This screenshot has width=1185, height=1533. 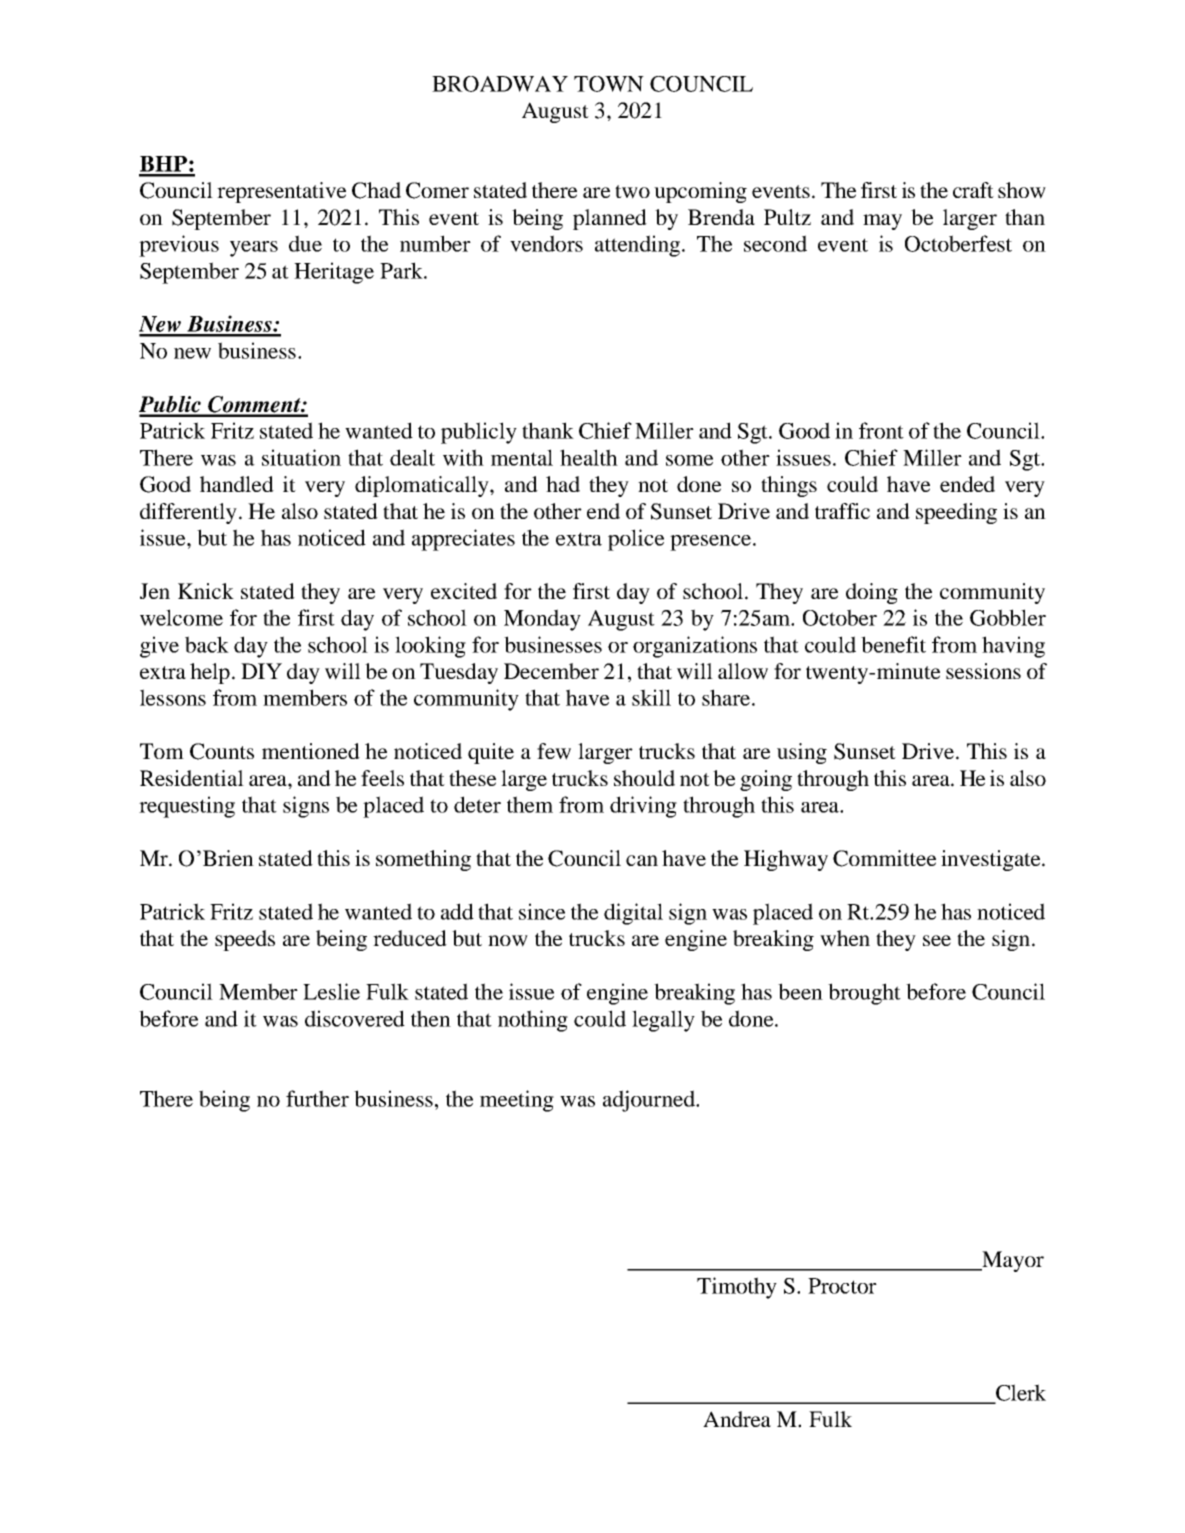 I want to click on further, so click(x=317, y=1098).
